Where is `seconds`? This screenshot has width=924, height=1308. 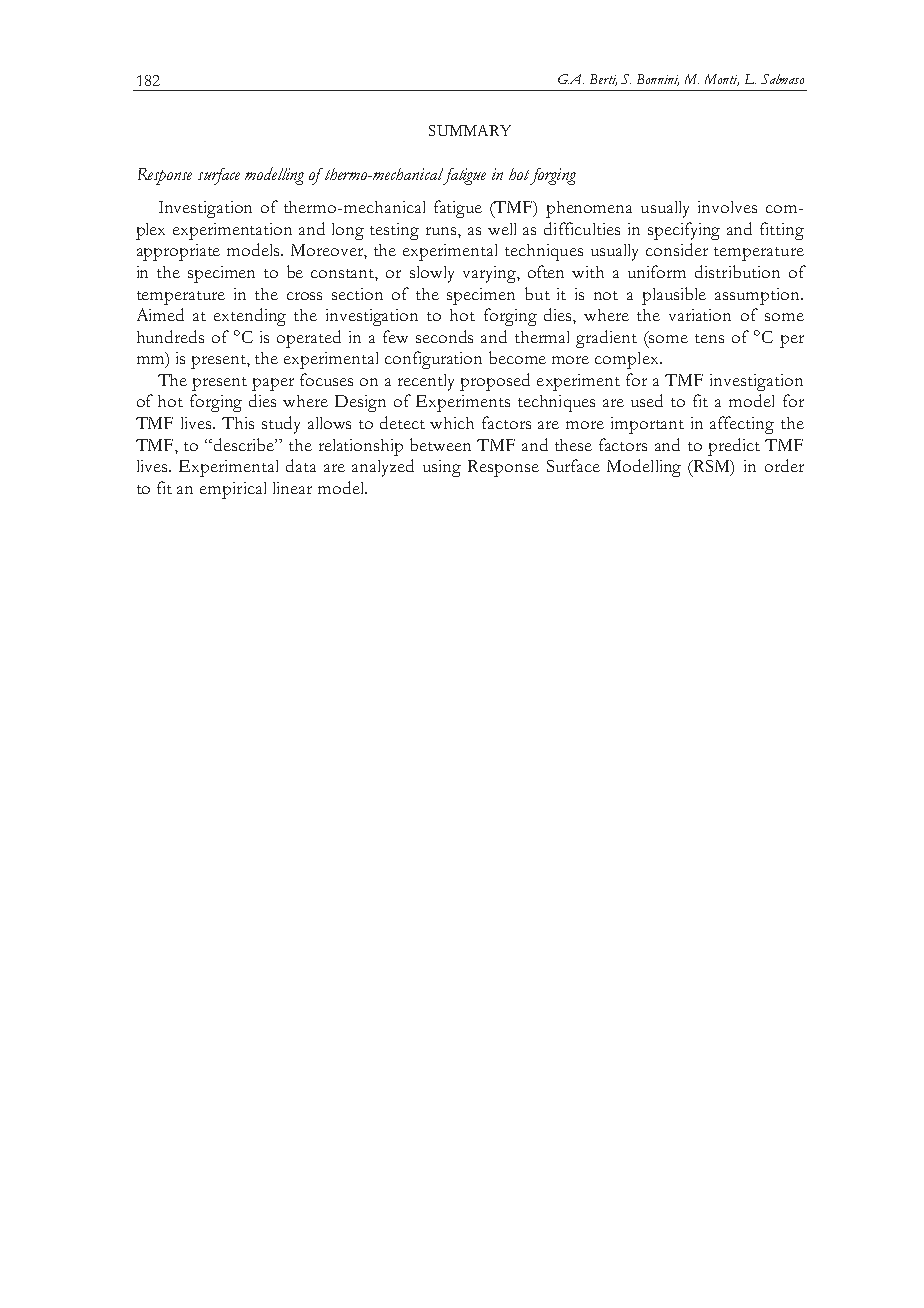
seconds is located at coordinates (444, 336).
